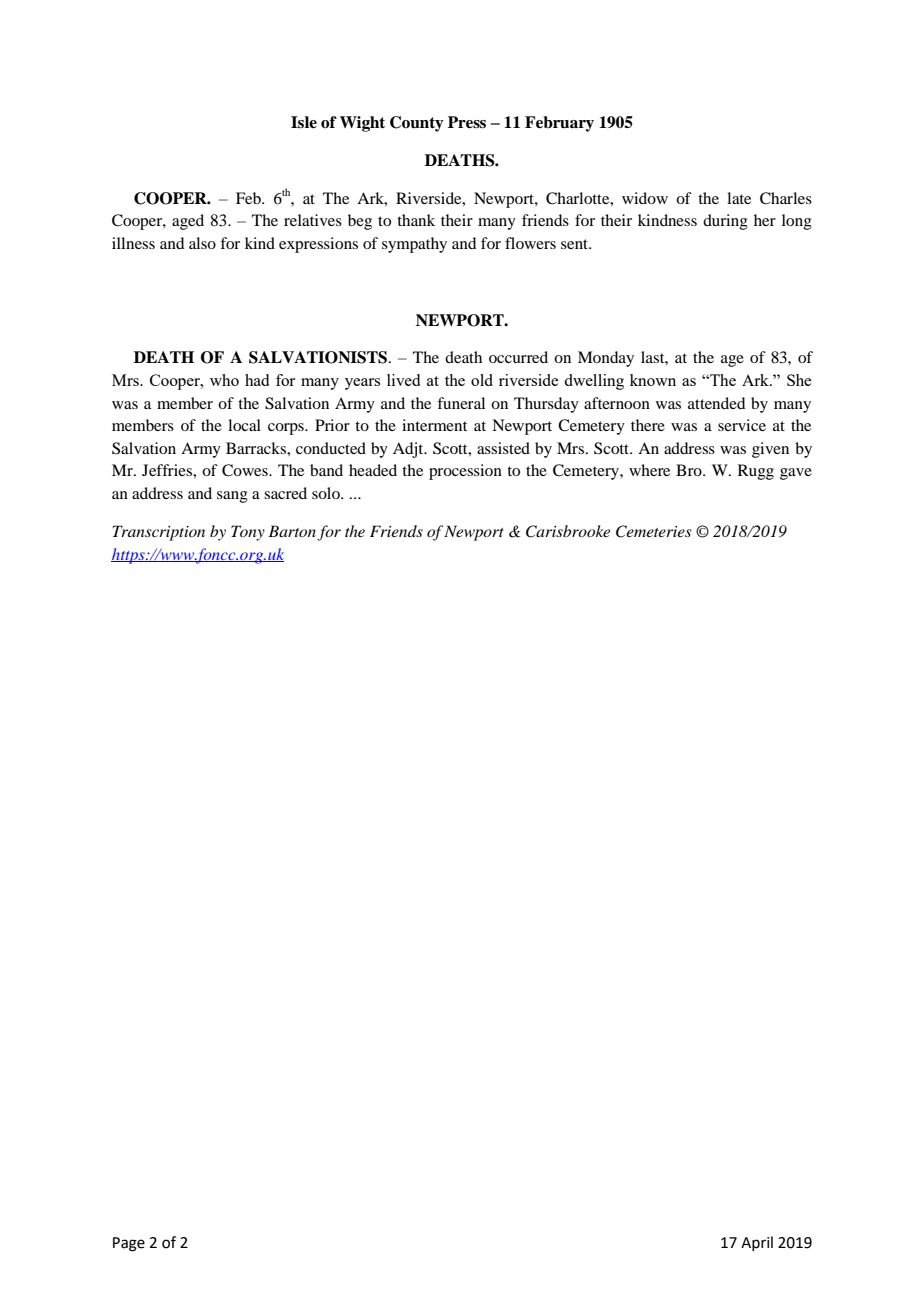 Image resolution: width=924 pixels, height=1308 pixels. I want to click on Barton, so click(292, 531).
